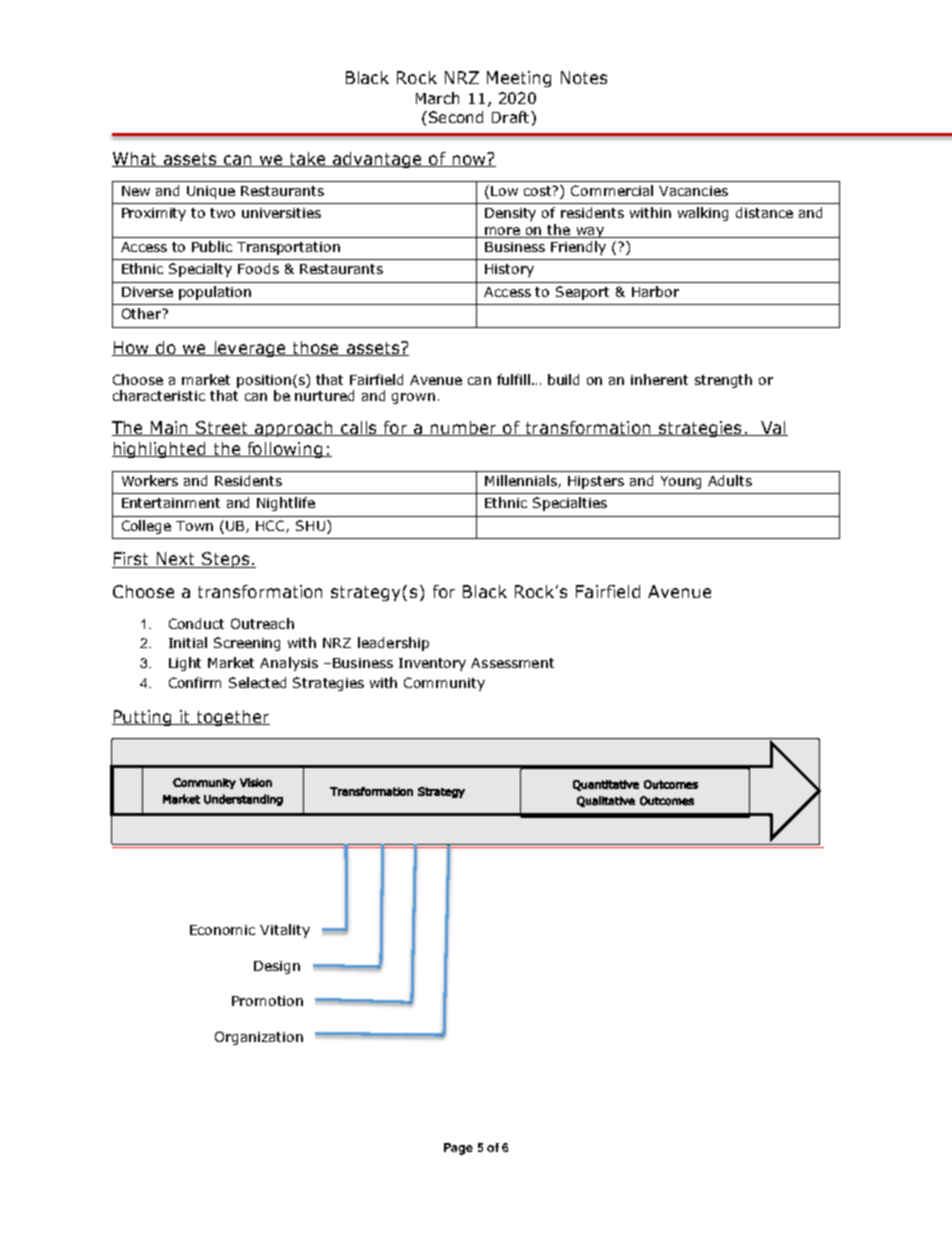  I want to click on Second, so click(454, 117).
